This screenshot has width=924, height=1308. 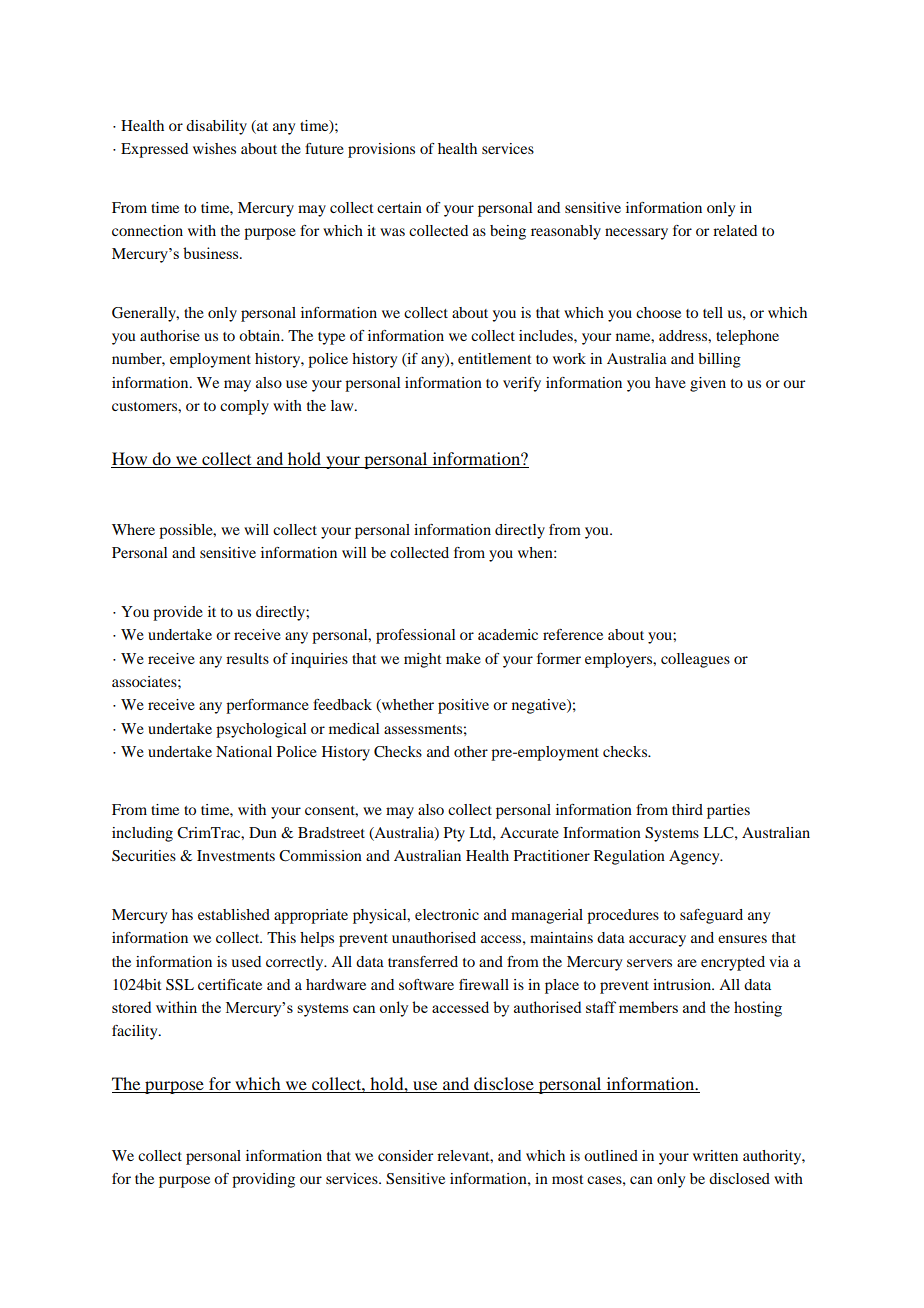 I want to click on make, so click(x=463, y=658).
